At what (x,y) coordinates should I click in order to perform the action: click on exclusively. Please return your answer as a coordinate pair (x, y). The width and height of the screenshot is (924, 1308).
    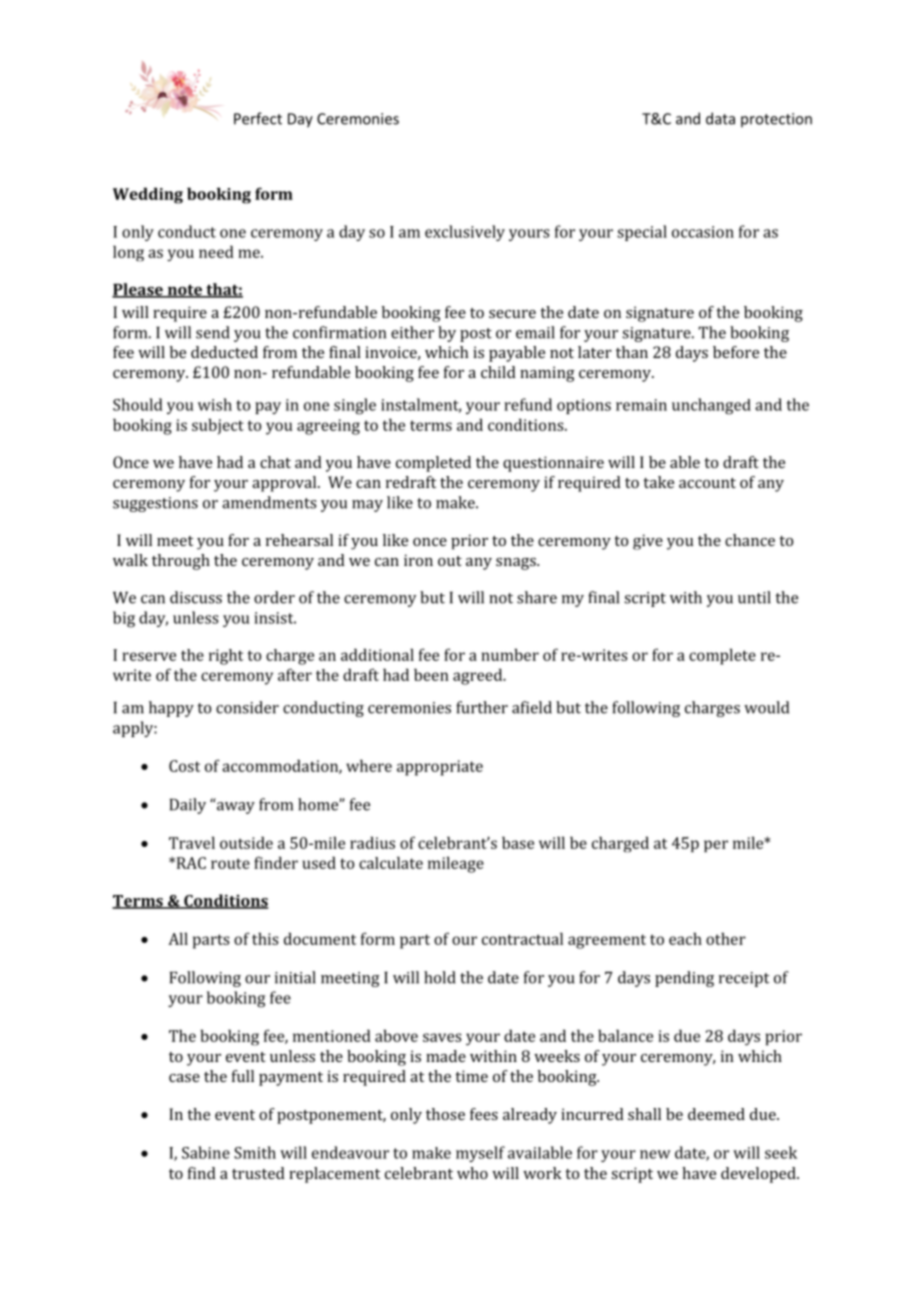
    Looking at the image, I should click on (465, 233).
